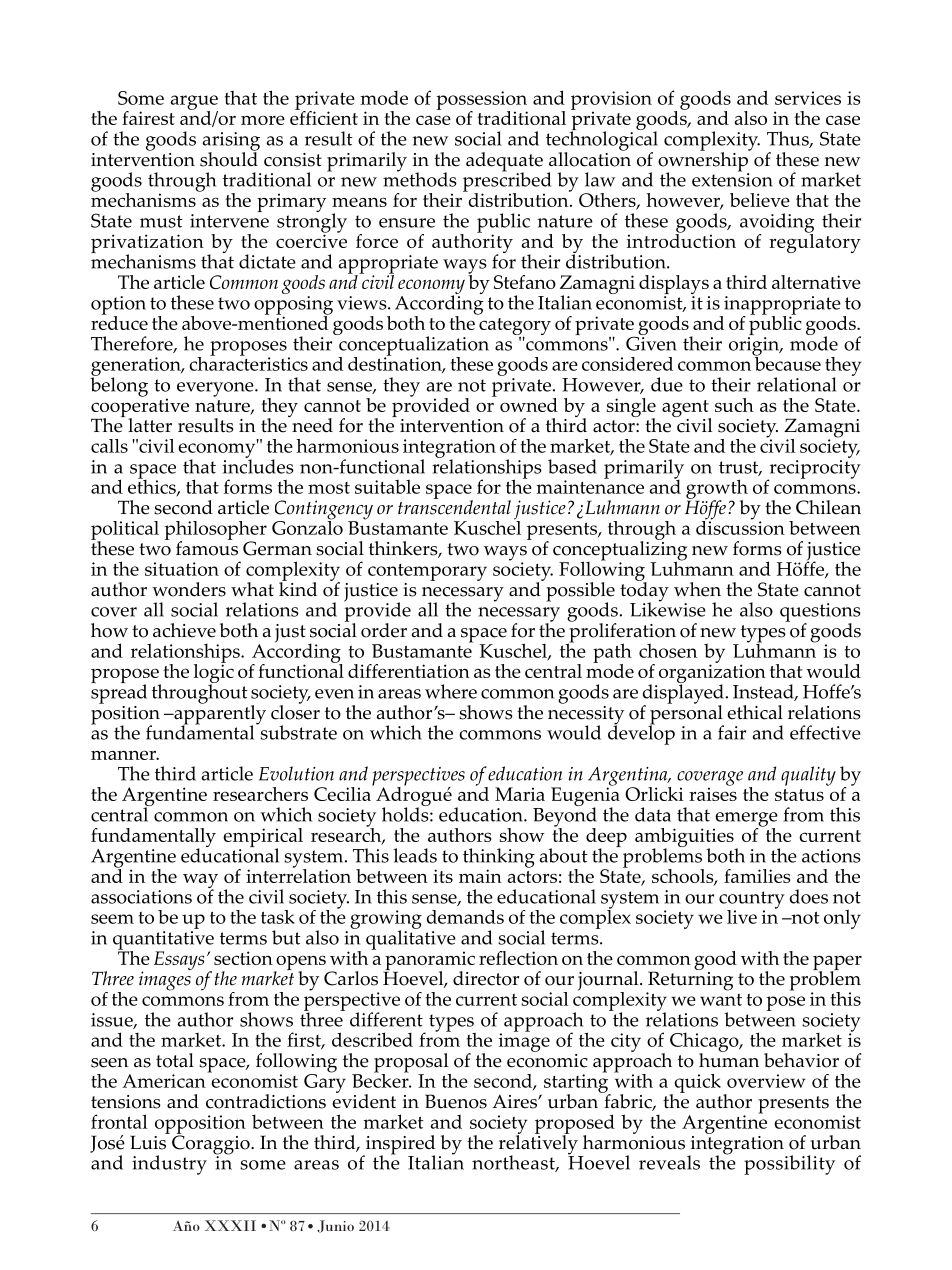 This screenshot has height=1270, width=952. What do you see at coordinates (704, 162) in the screenshot?
I see `ownership` at bounding box center [704, 162].
